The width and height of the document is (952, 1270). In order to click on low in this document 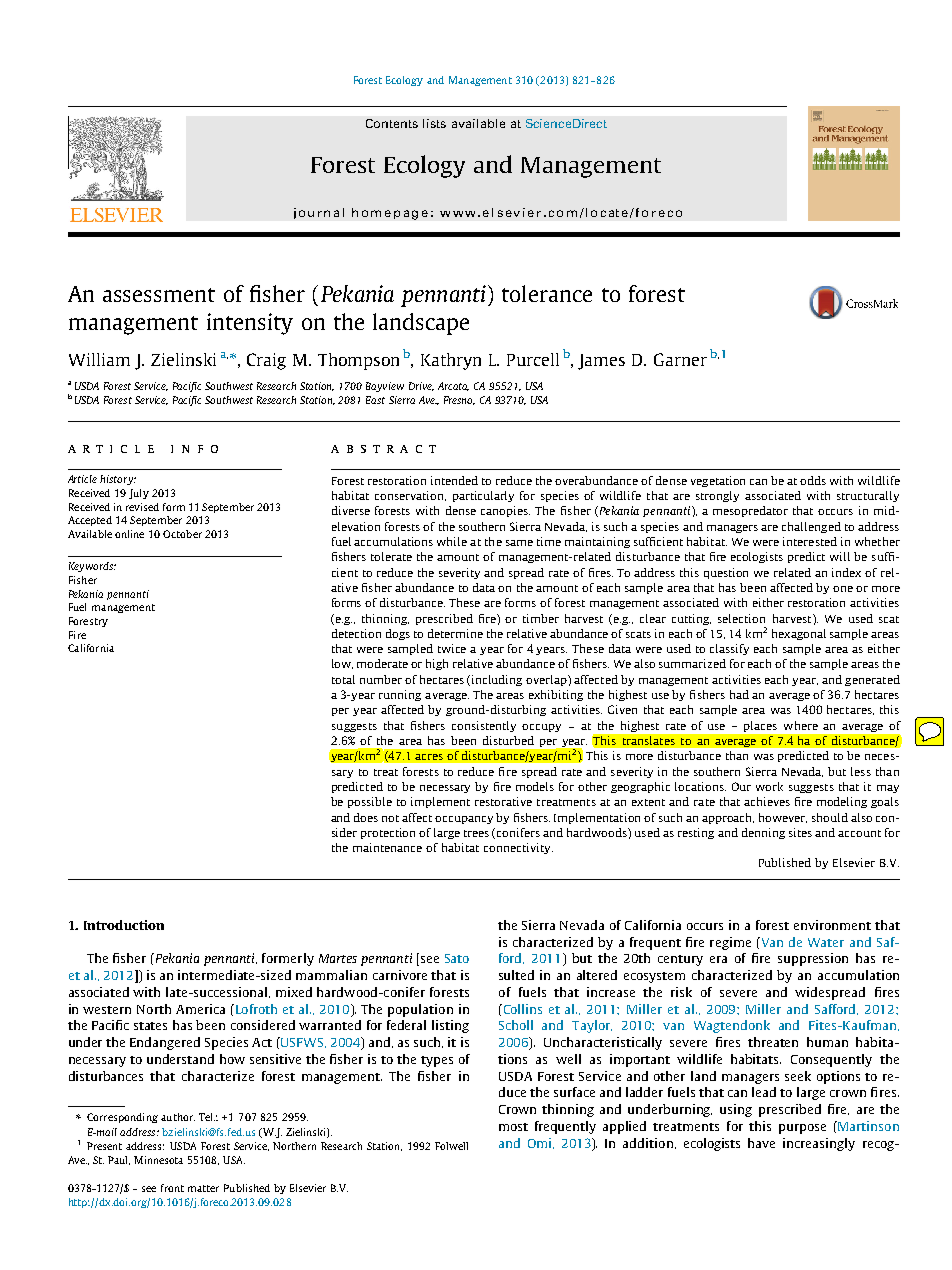, I will do `click(342, 664)`.
